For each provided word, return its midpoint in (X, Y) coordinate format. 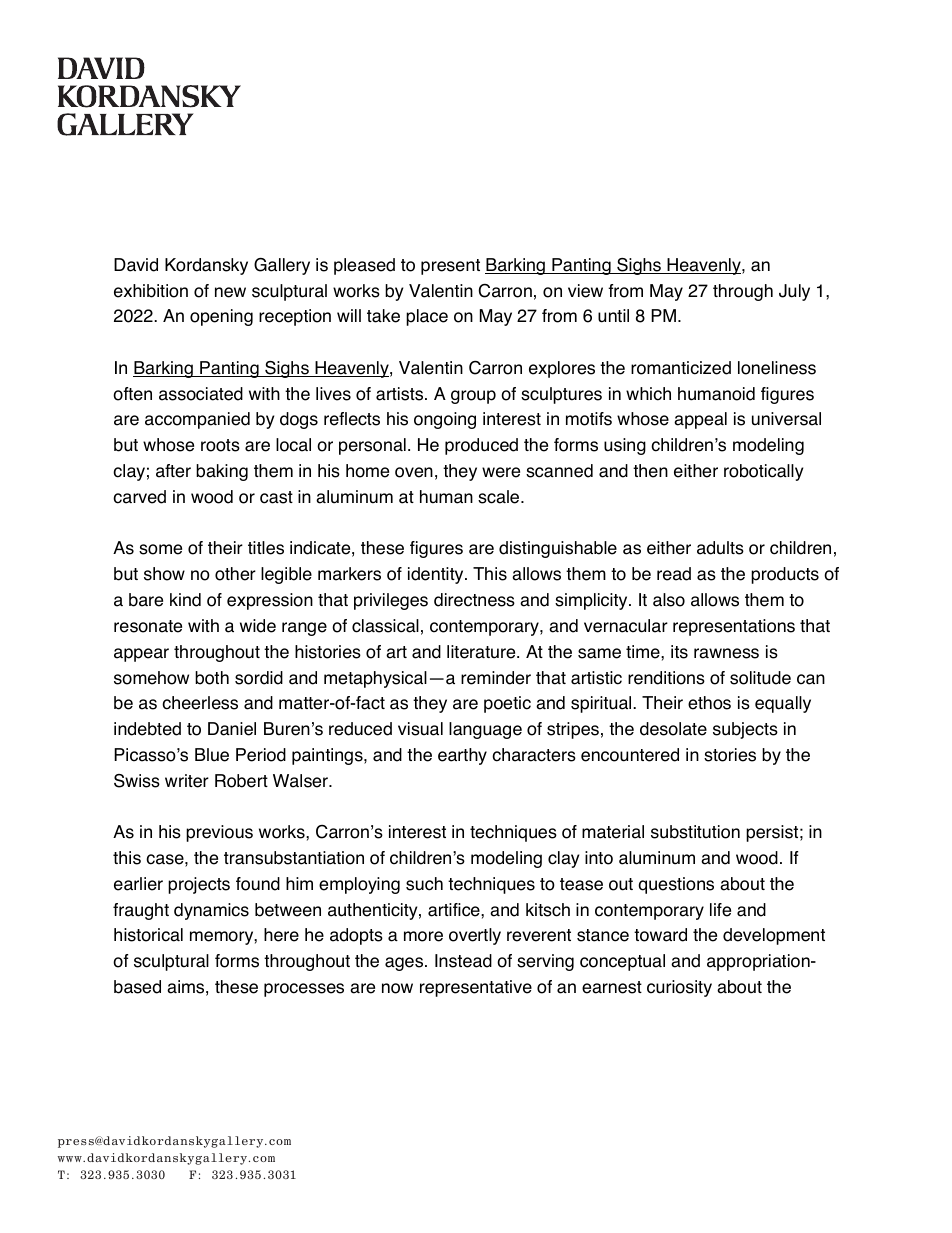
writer (187, 781)
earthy (462, 756)
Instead (463, 961)
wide (258, 626)
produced (481, 446)
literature (482, 652)
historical (148, 935)
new (230, 292)
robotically (763, 472)
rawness (726, 653)
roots (220, 445)
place (427, 317)
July (794, 292)
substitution (695, 832)
